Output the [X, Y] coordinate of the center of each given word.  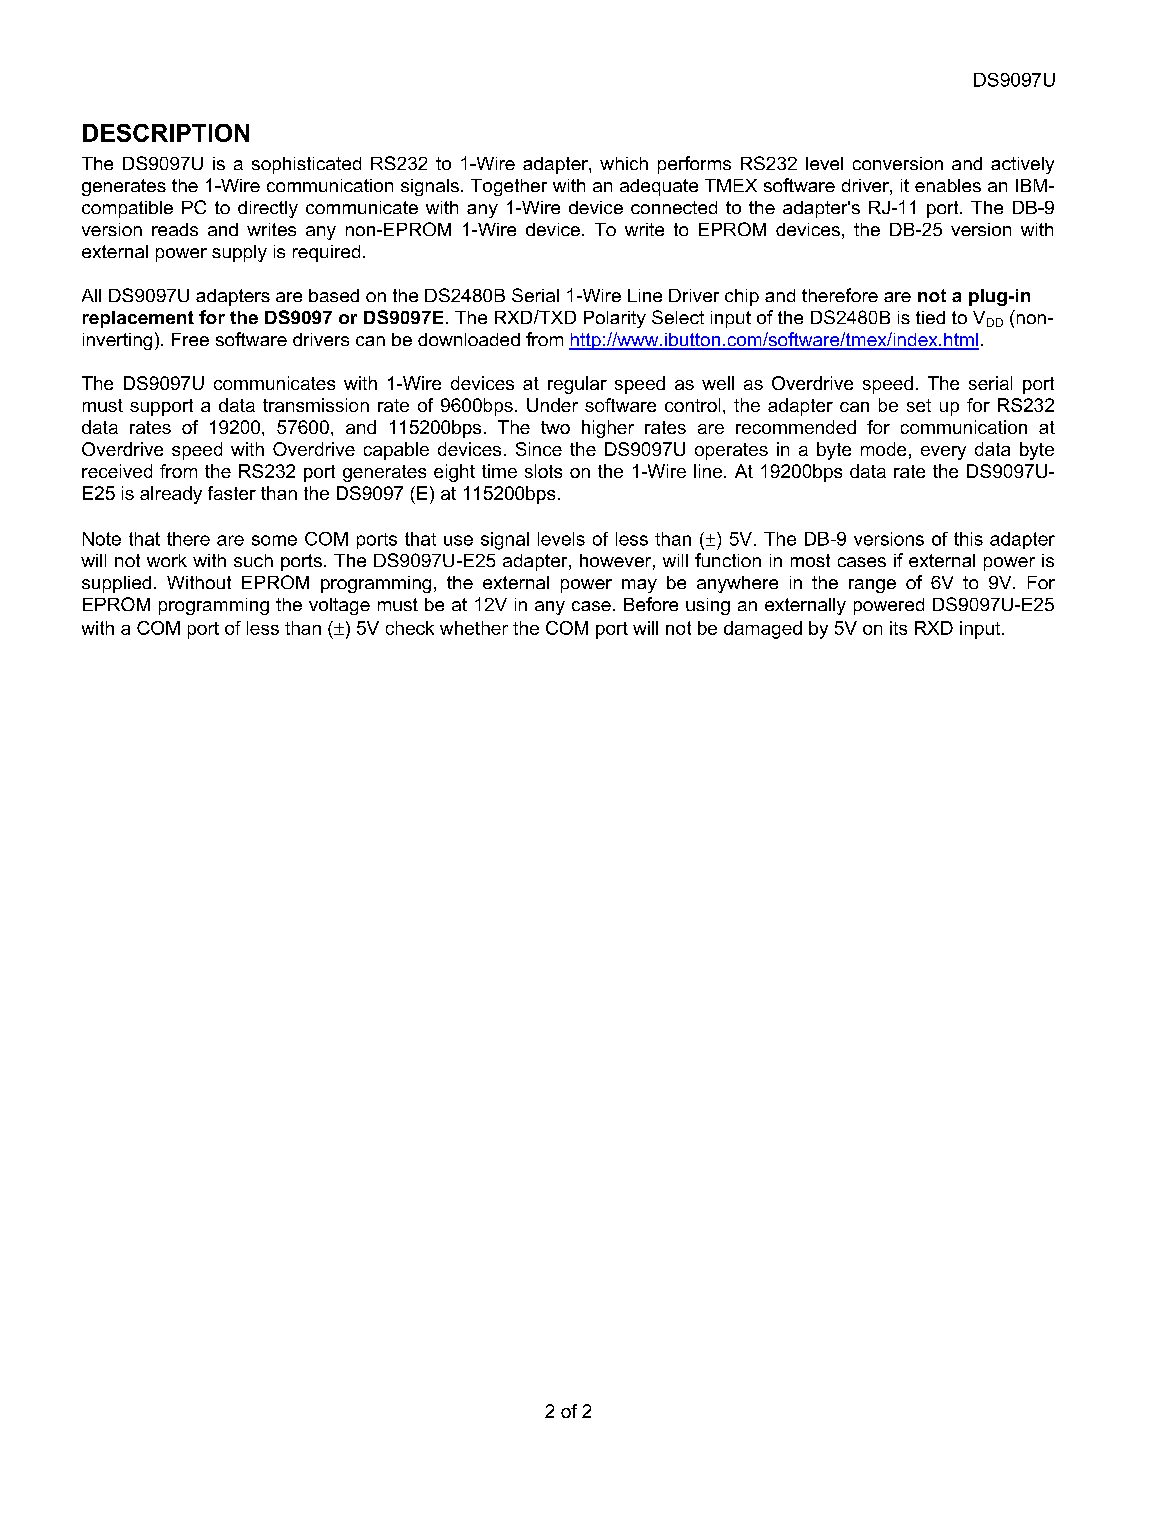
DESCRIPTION [166, 133]
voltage [339, 606]
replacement [138, 319]
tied [930, 317]
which [624, 163]
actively [1022, 165]
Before [651, 604]
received [117, 471]
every [943, 453]
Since [539, 449]
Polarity [615, 319]
